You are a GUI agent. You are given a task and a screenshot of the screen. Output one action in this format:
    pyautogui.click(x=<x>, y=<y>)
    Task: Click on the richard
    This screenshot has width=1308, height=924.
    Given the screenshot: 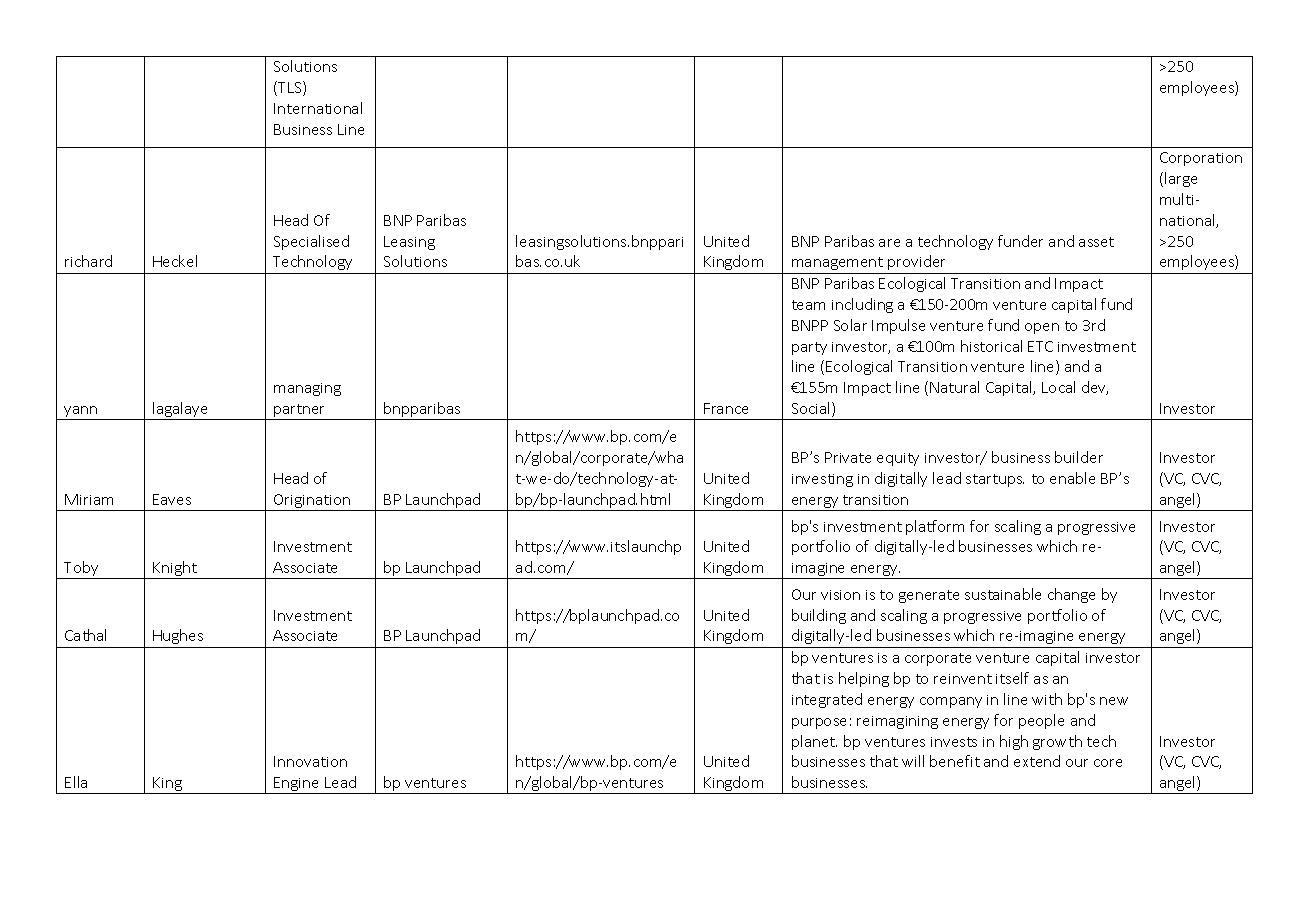 What is the action you would take?
    pyautogui.click(x=88, y=261)
